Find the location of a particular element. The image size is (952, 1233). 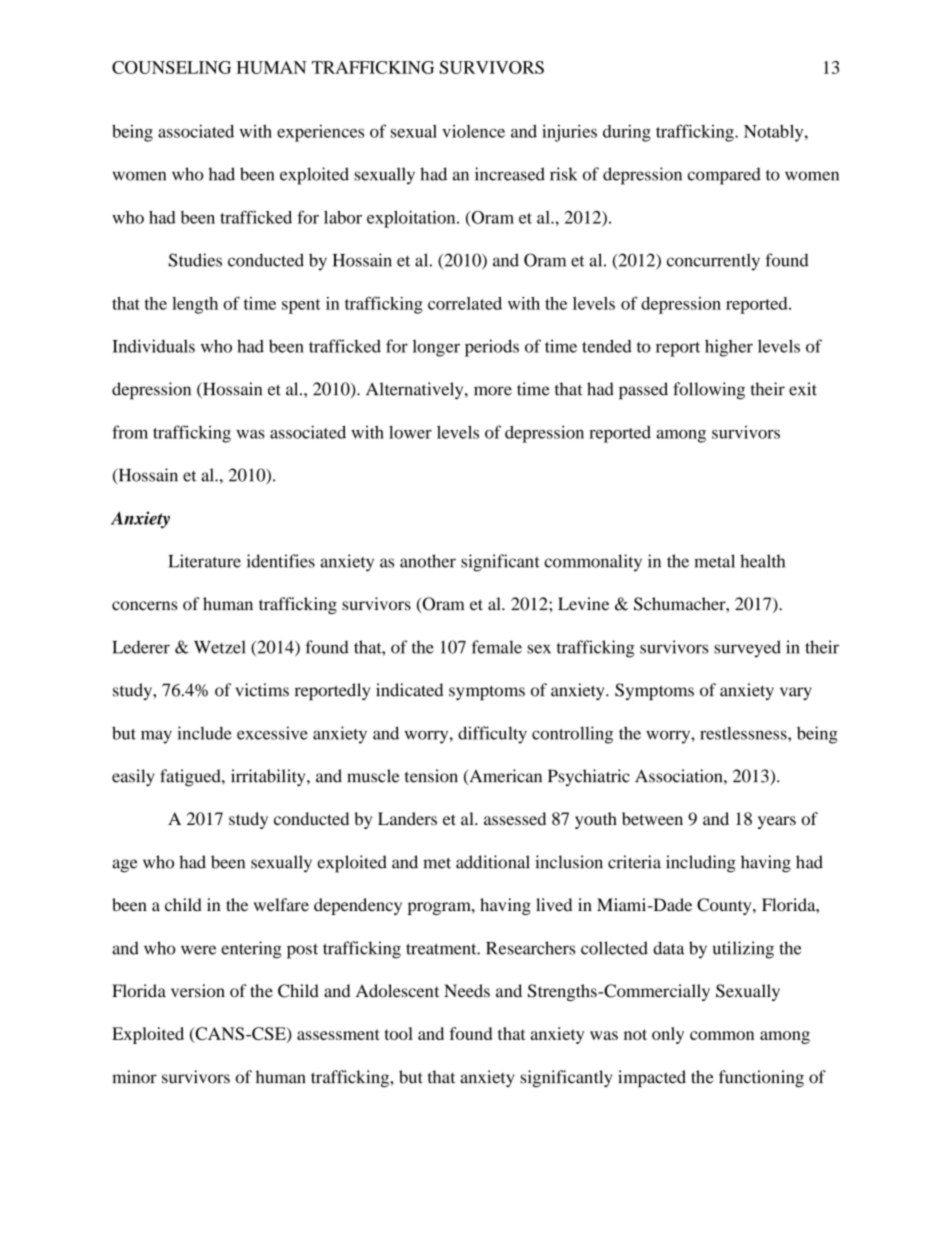

including is located at coordinates (701, 864).
